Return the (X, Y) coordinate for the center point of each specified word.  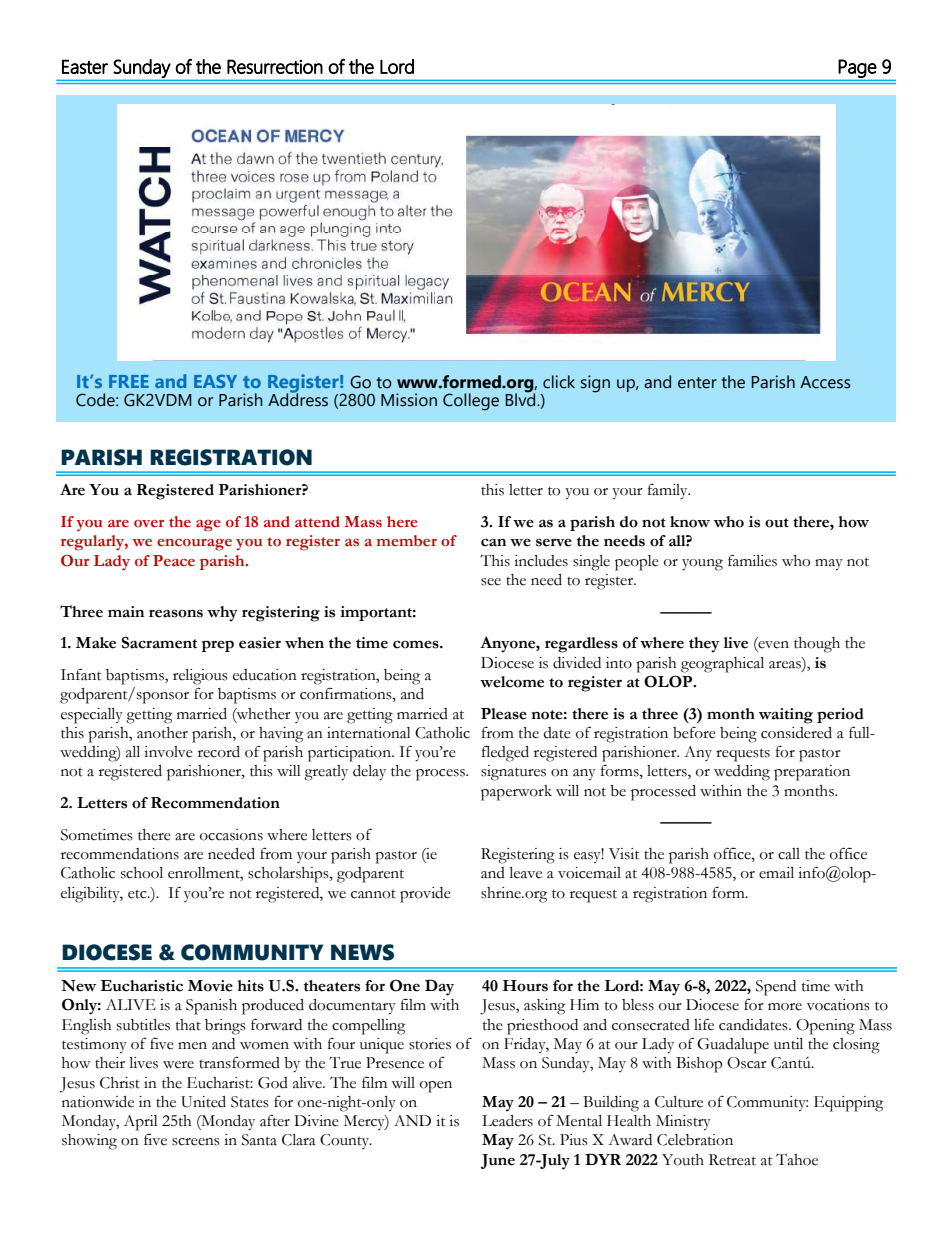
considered (796, 733)
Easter (85, 66)
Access (825, 382)
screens (196, 1142)
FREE (129, 381)
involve (168, 752)
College (471, 402)
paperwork (516, 793)
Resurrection (275, 66)
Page (857, 68)
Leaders (507, 1121)
